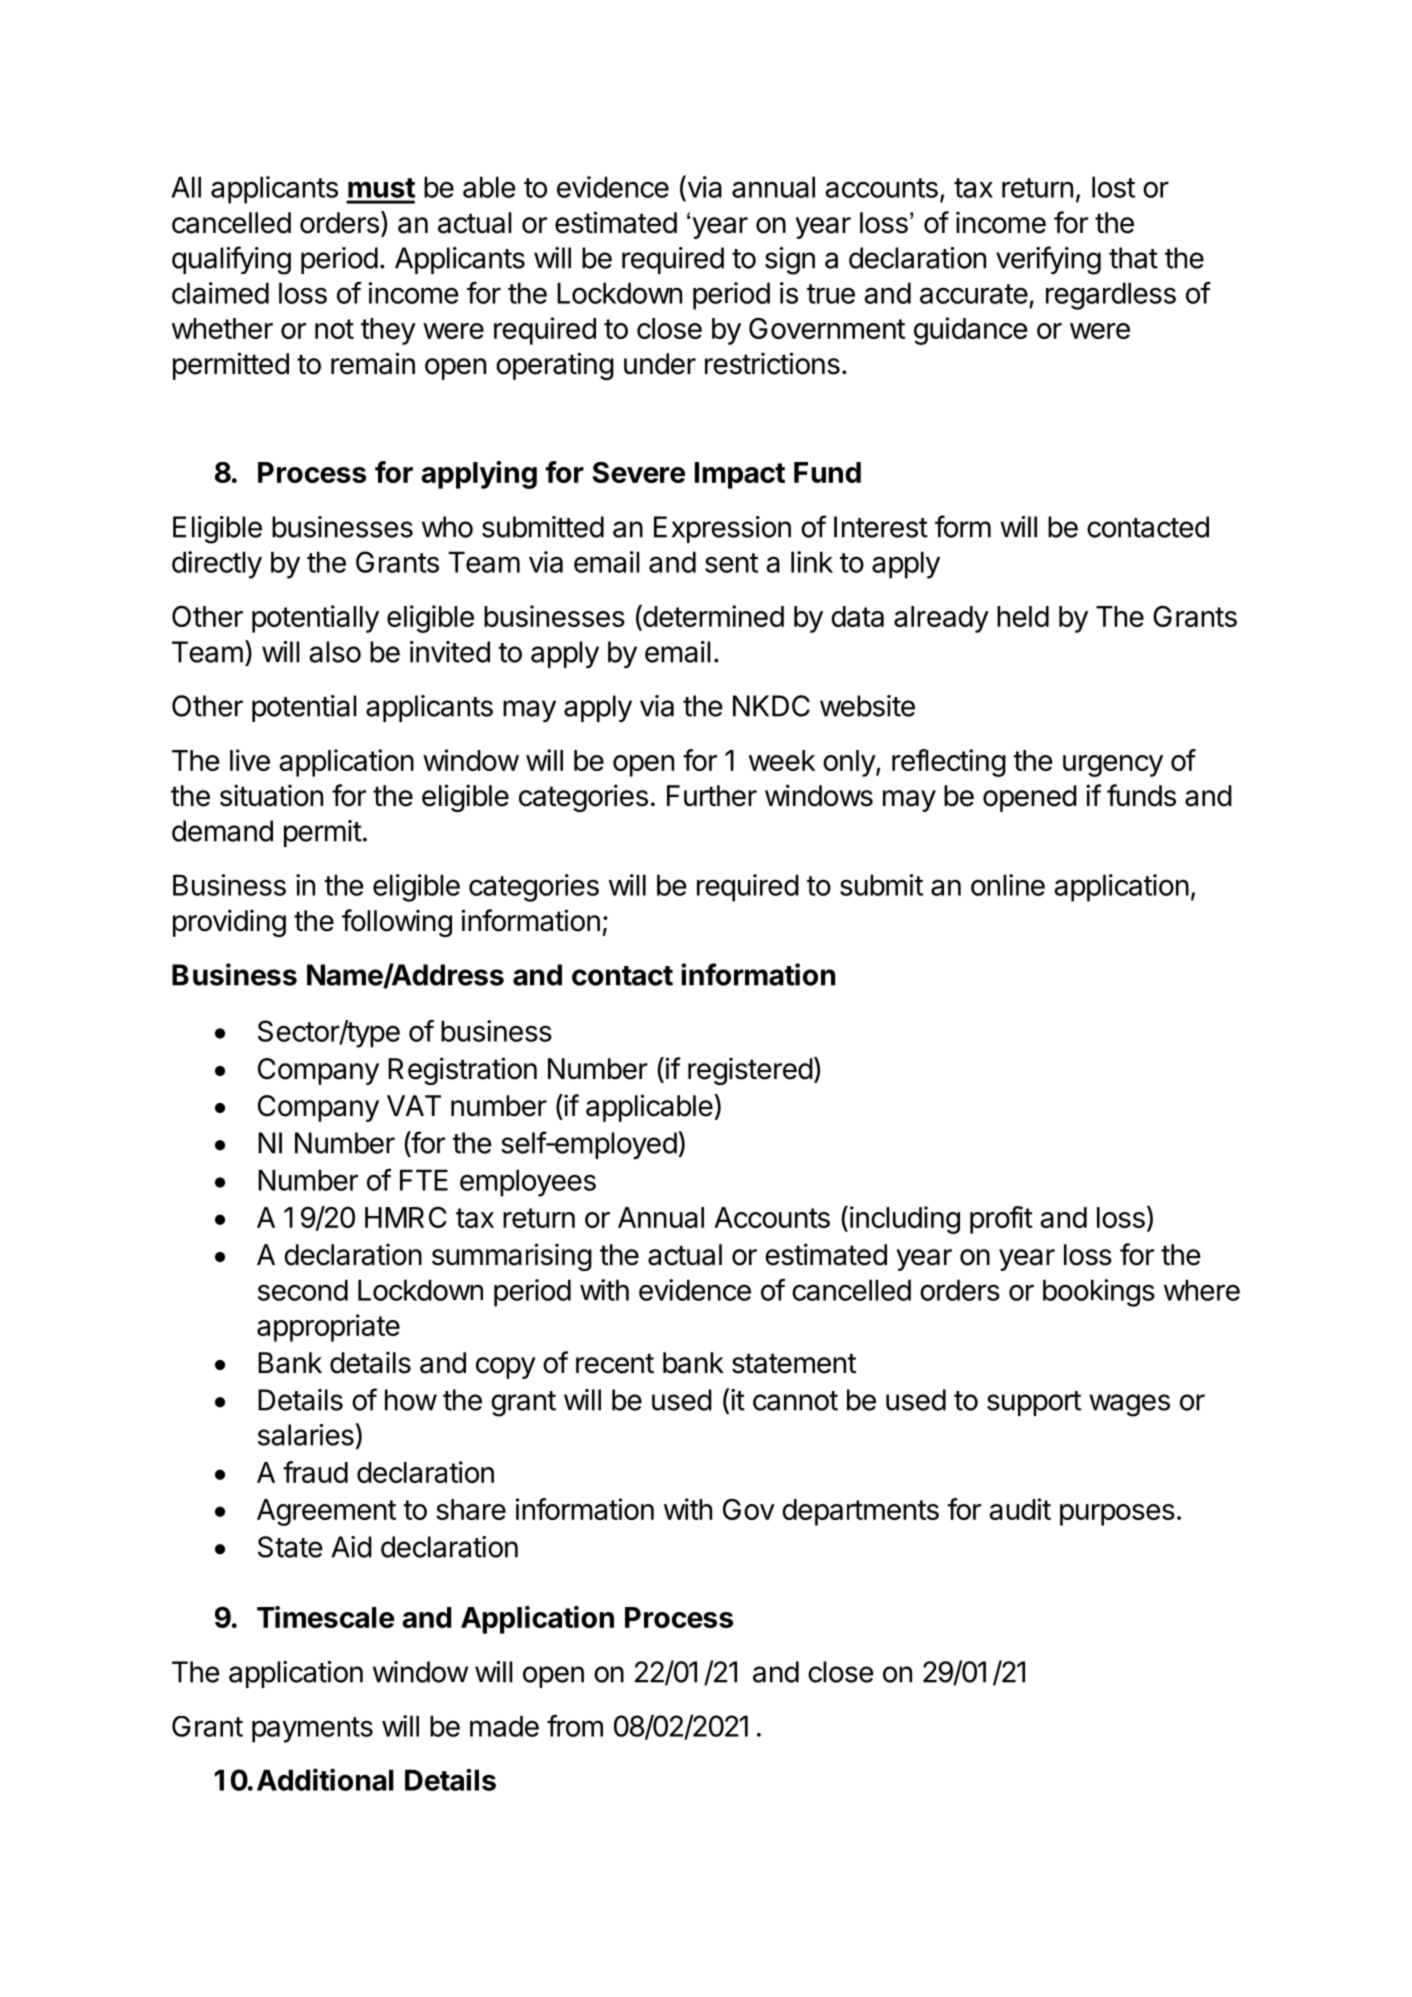  Describe the element at coordinates (271, 795) in the screenshot. I see `situation` at that location.
